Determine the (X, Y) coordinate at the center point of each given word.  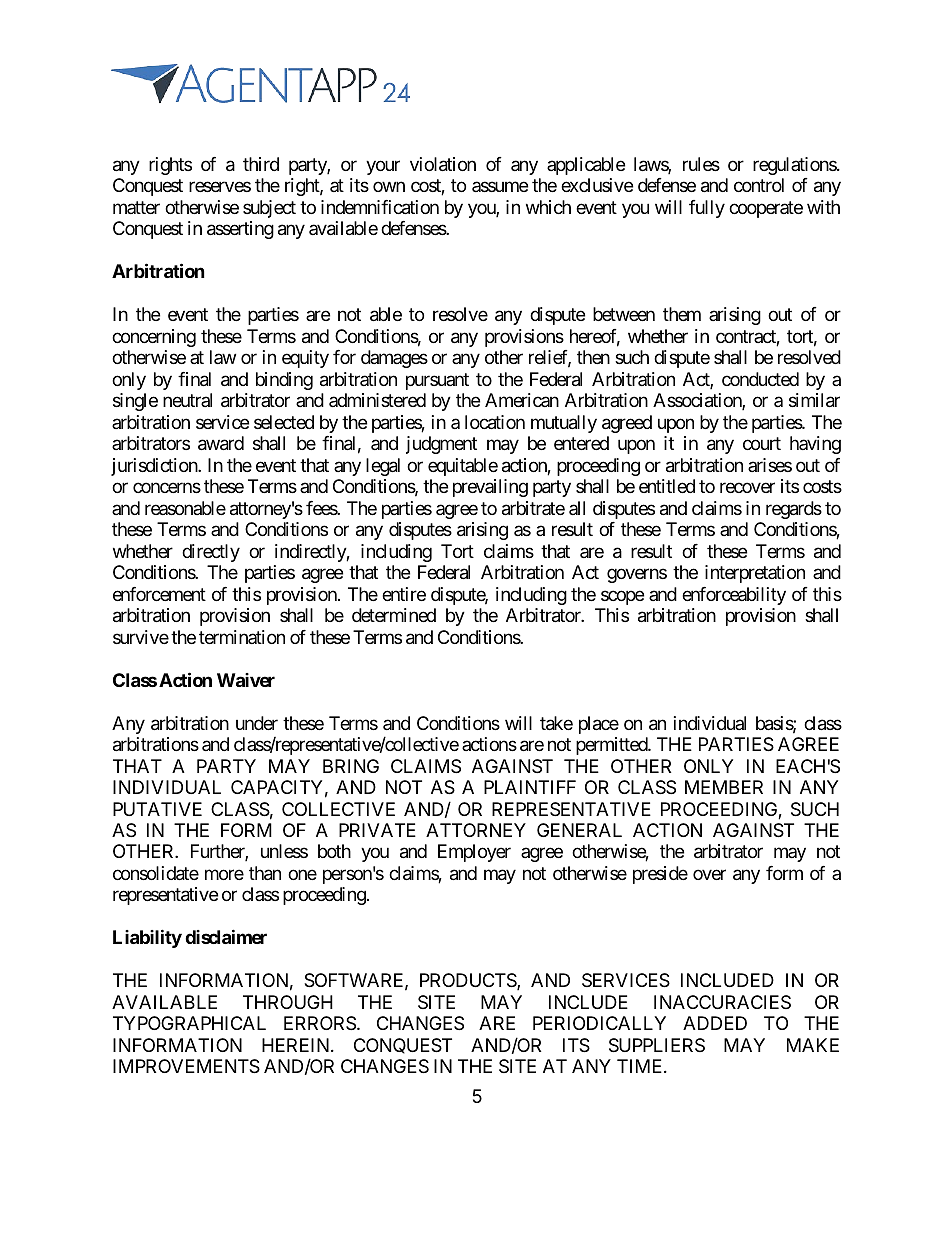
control (759, 185)
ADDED (715, 1023)
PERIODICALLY (599, 1023)
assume (500, 187)
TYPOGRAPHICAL (189, 1023)
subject (269, 209)
